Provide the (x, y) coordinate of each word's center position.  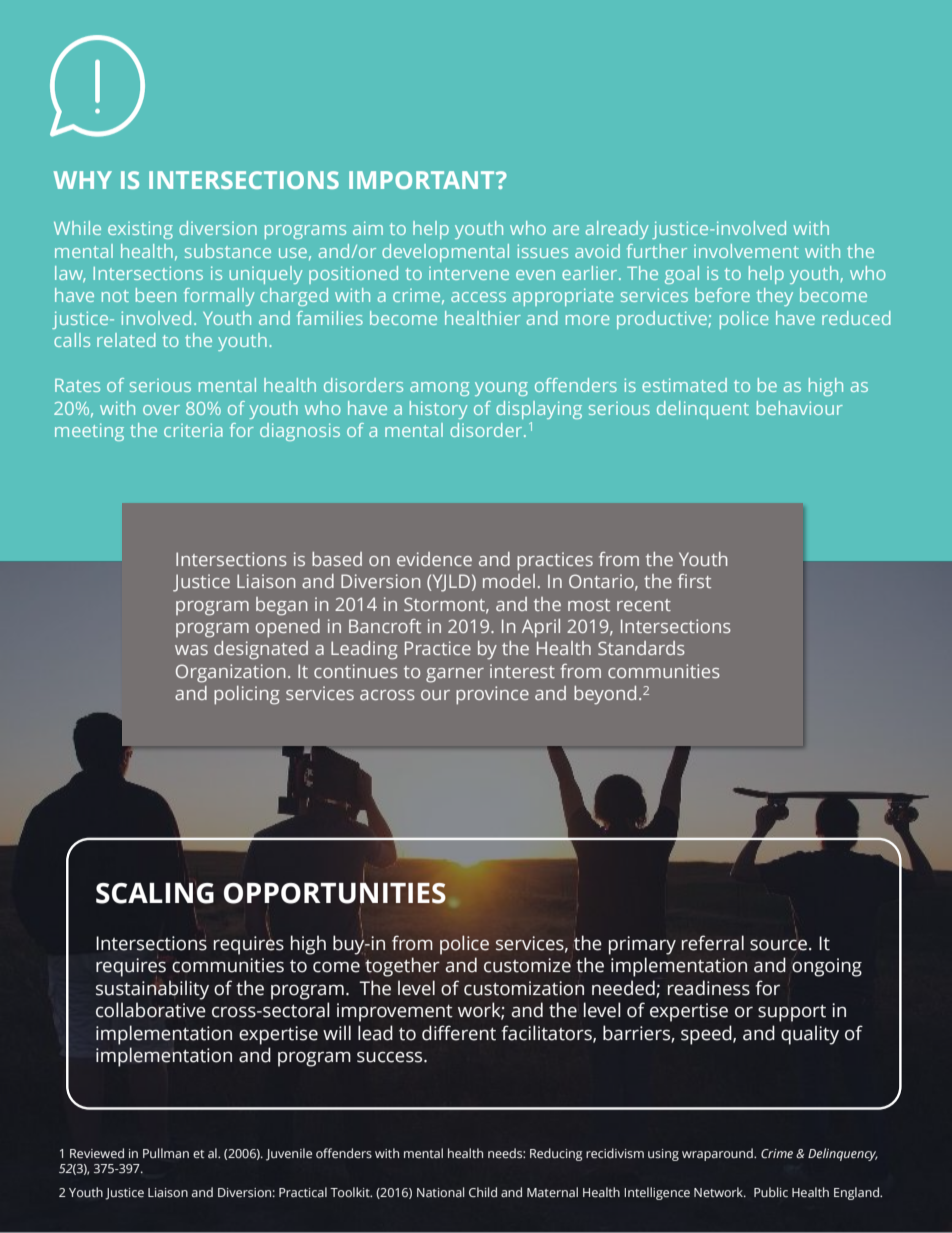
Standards (641, 648)
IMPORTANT (423, 180)
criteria (193, 430)
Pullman (166, 1153)
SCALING (155, 893)
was (191, 650)
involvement (746, 251)
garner (455, 675)
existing (140, 230)
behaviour (800, 408)
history (439, 410)
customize (527, 965)
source (778, 945)
